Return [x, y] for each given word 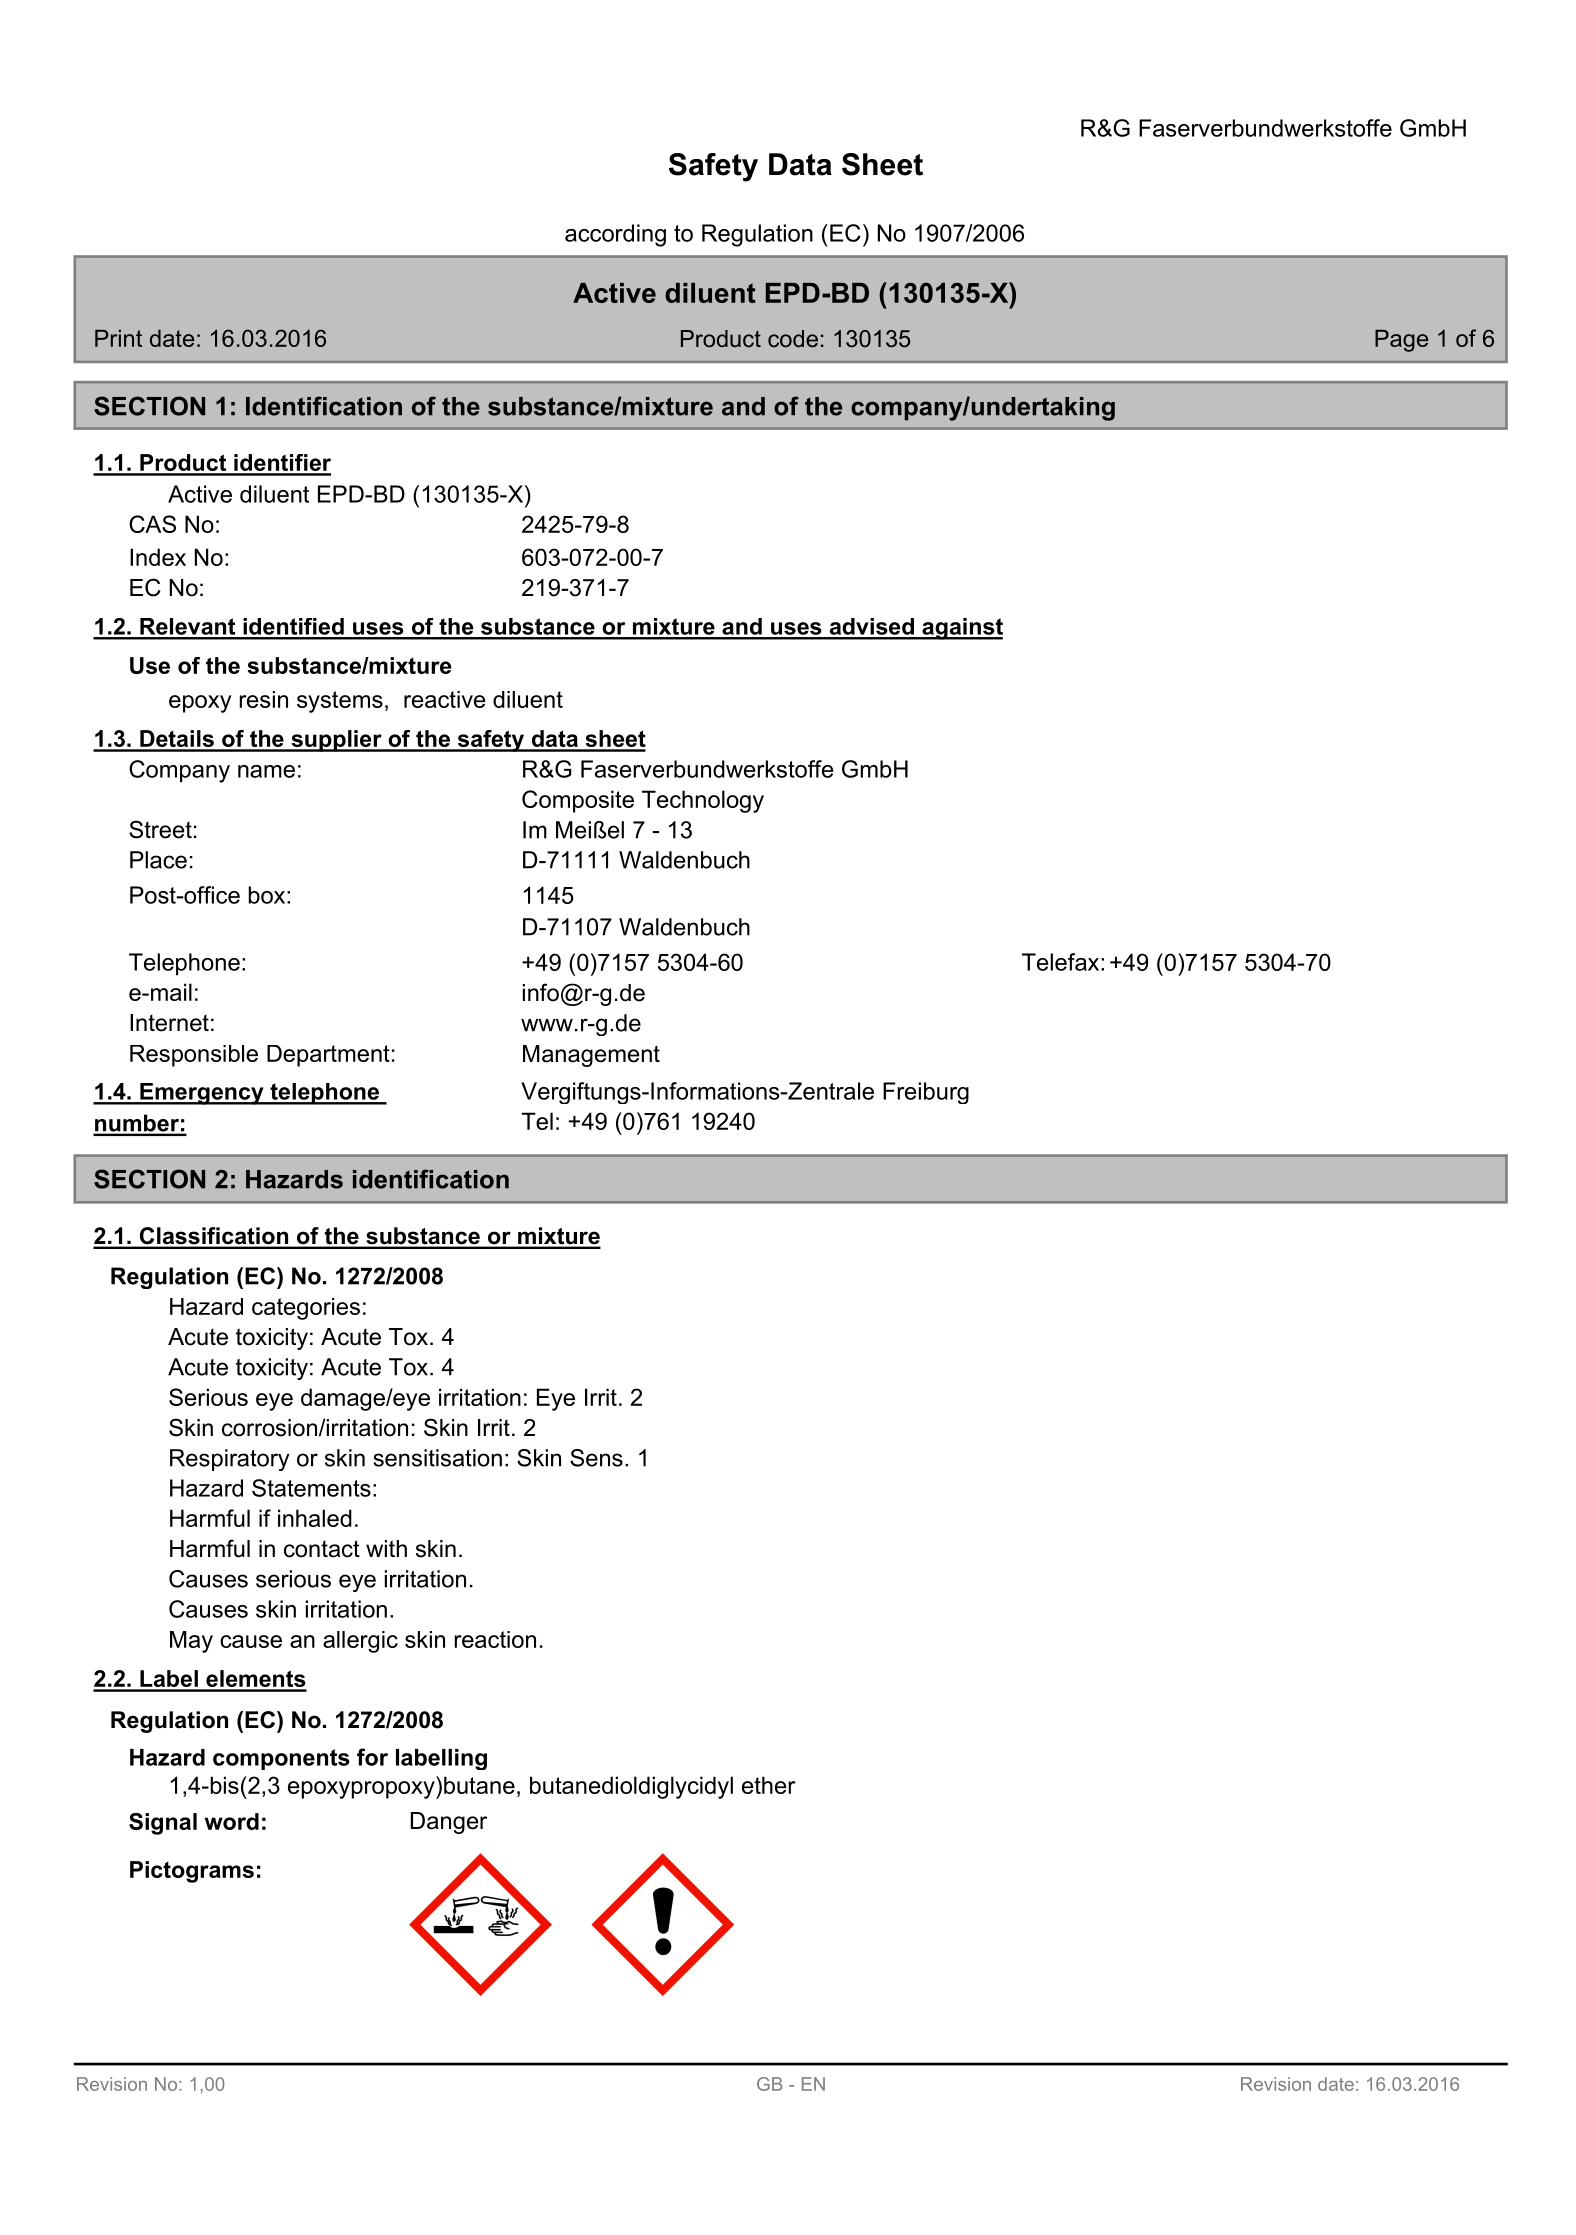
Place [158, 860]
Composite [578, 801]
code [793, 339]
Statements [311, 1488]
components [281, 1759]
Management [591, 1056]
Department [328, 1056]
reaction [495, 1639]
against [961, 629]
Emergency [202, 1094]
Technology [703, 801]
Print [118, 338]
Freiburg [926, 1093]
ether [769, 1785]
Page [1401, 341]
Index [158, 557]
